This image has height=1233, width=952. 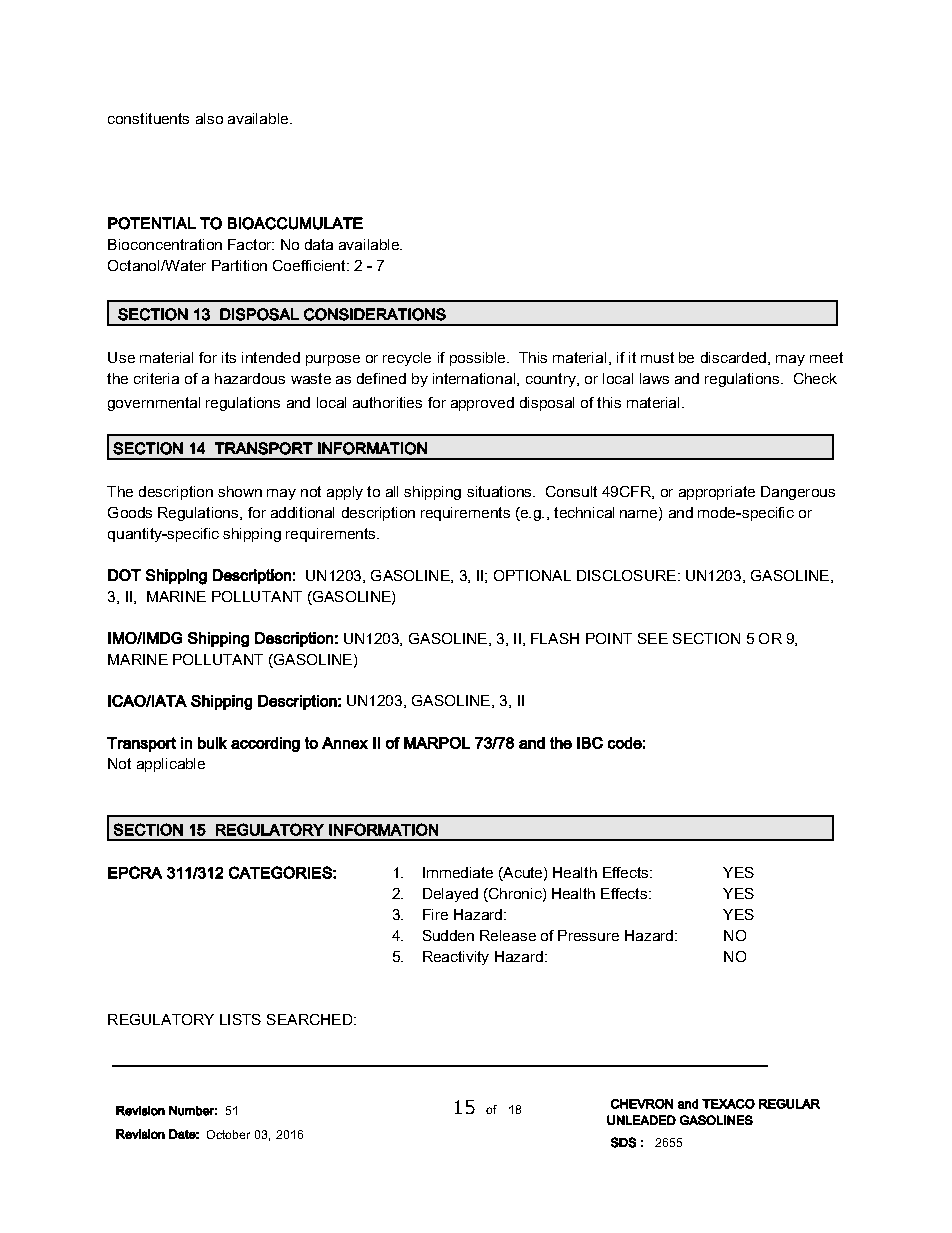 What do you see at coordinates (717, 493) in the image?
I see `appropriate` at bounding box center [717, 493].
